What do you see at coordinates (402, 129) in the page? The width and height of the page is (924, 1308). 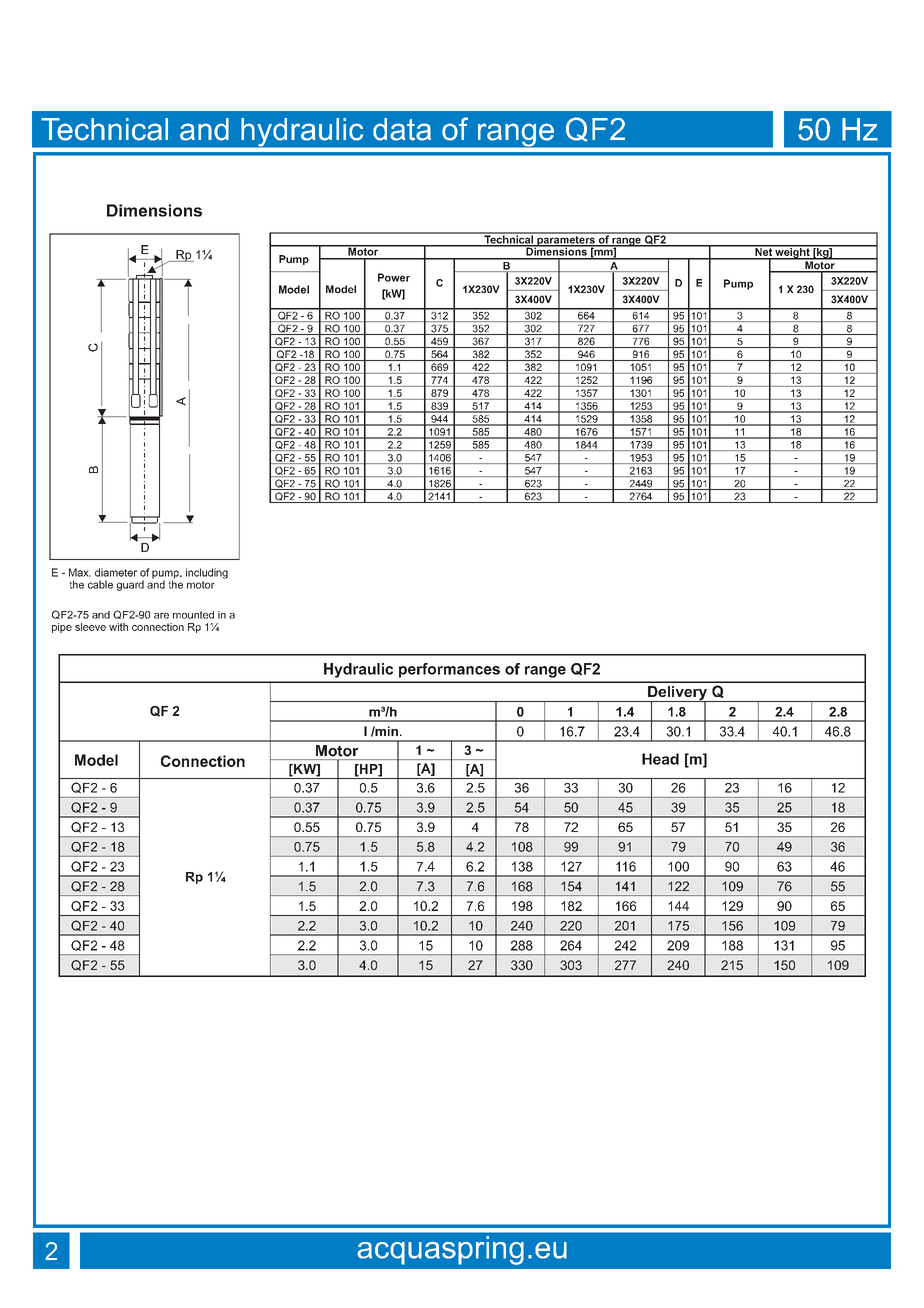 I see `data` at bounding box center [402, 129].
